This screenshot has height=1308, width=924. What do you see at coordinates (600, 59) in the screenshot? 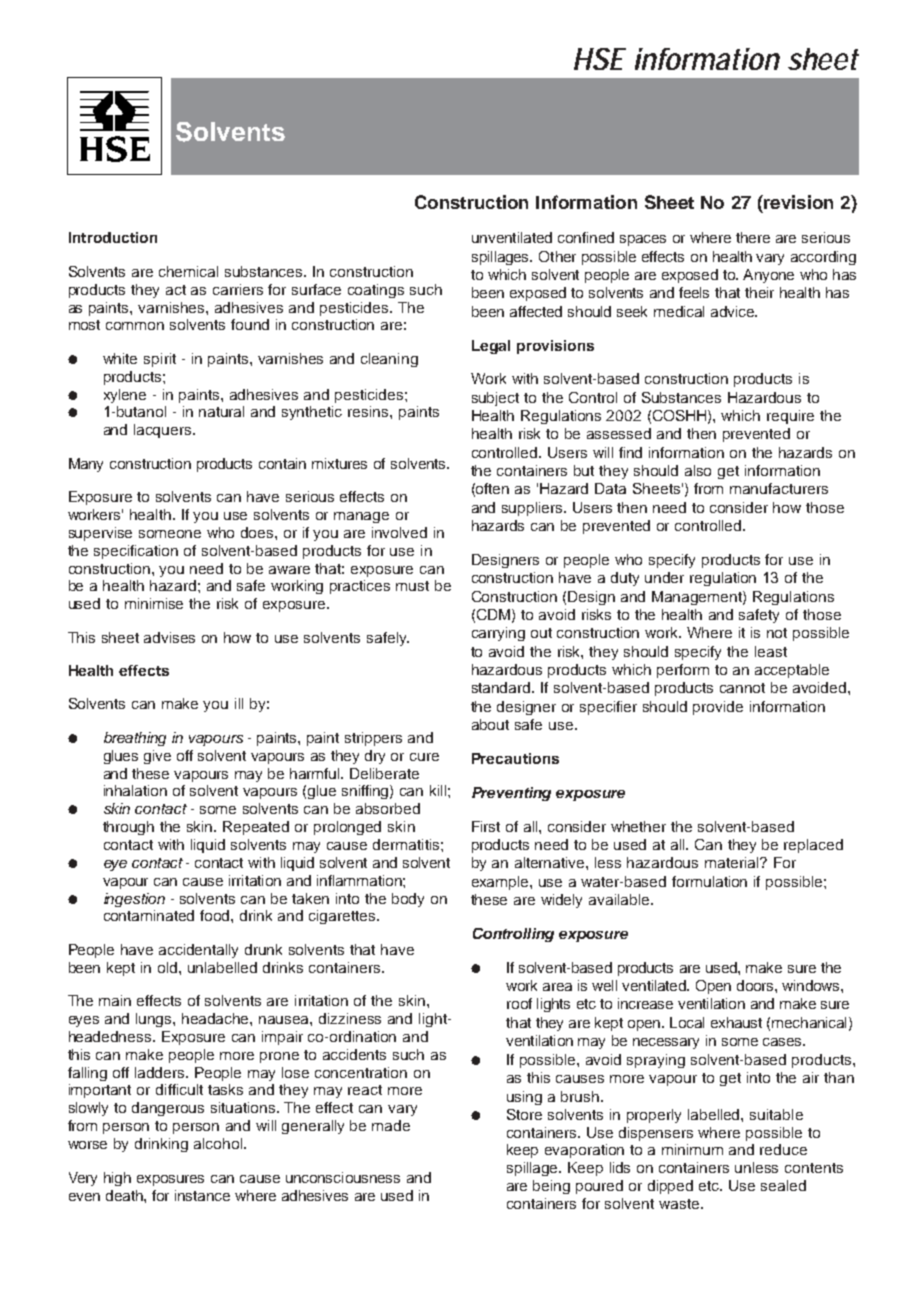
I see `HSE` at bounding box center [600, 59].
